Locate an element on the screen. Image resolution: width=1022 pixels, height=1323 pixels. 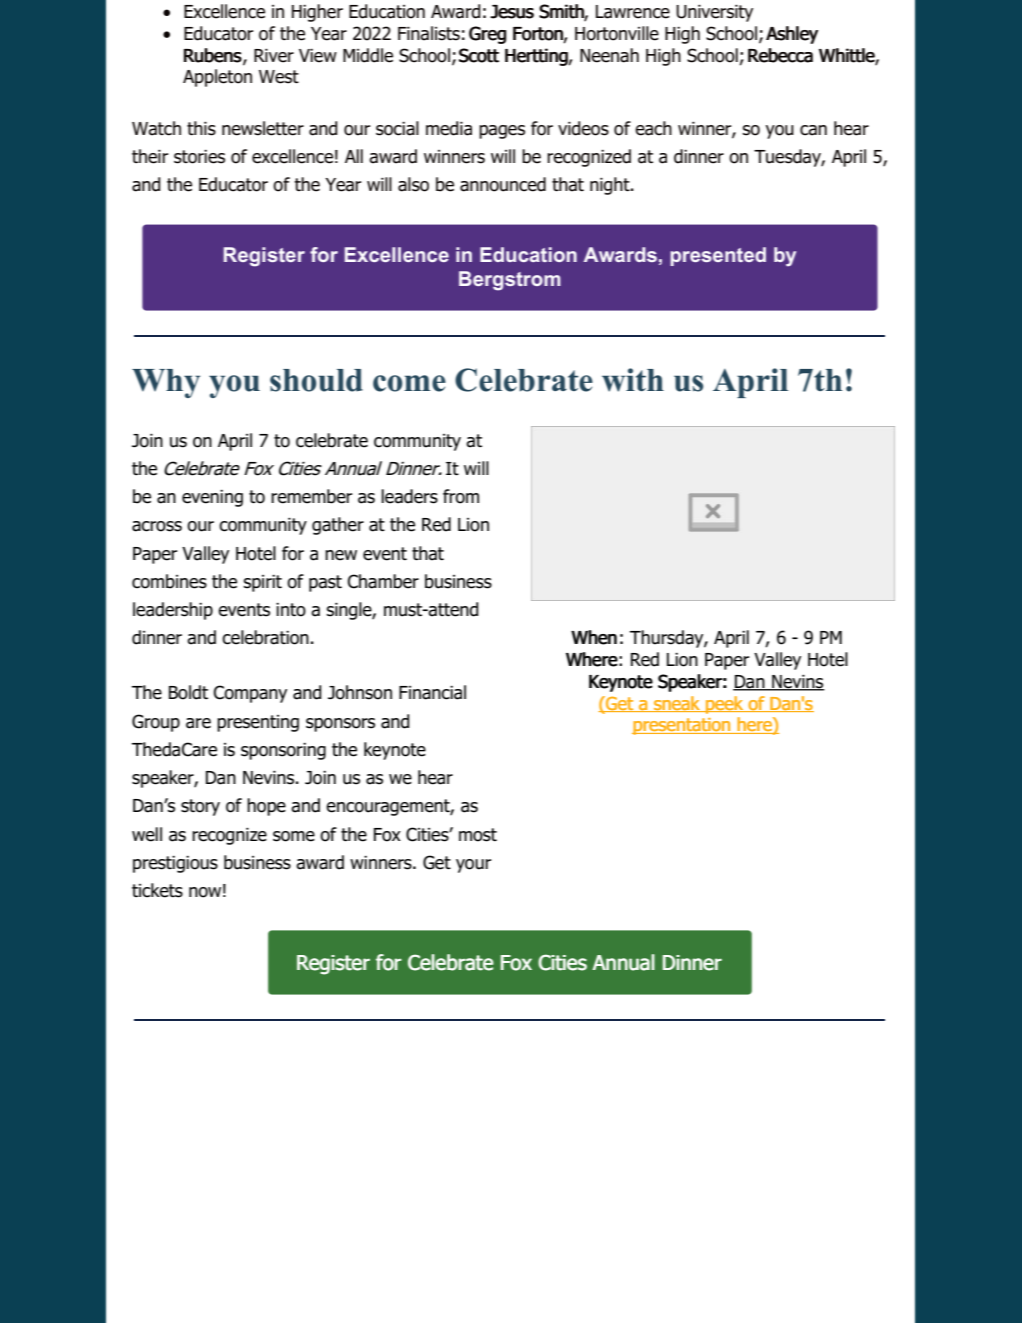
University is located at coordinates (714, 13).
